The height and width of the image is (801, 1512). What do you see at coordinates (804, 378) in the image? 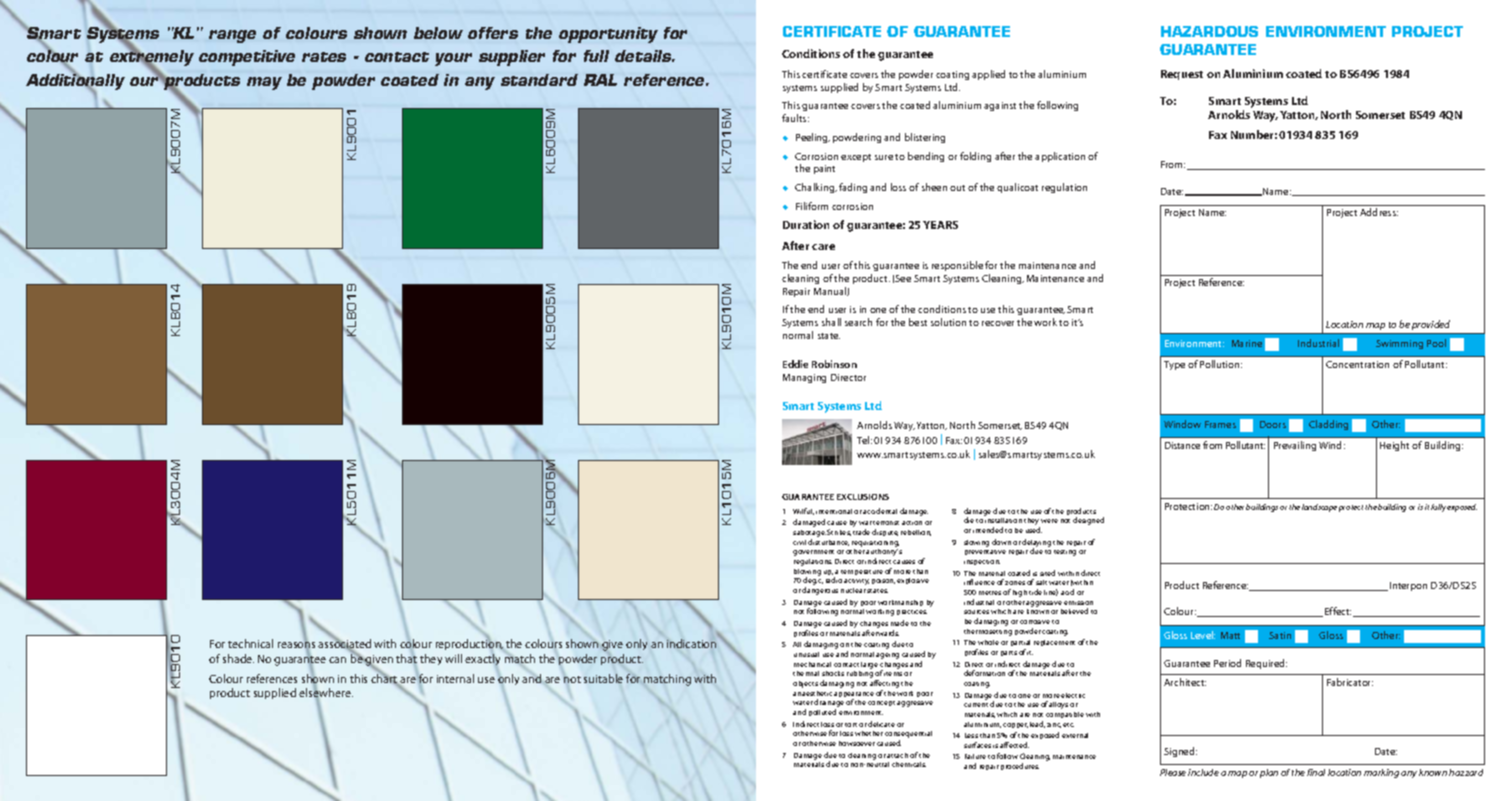
I see `Managing` at bounding box center [804, 378].
